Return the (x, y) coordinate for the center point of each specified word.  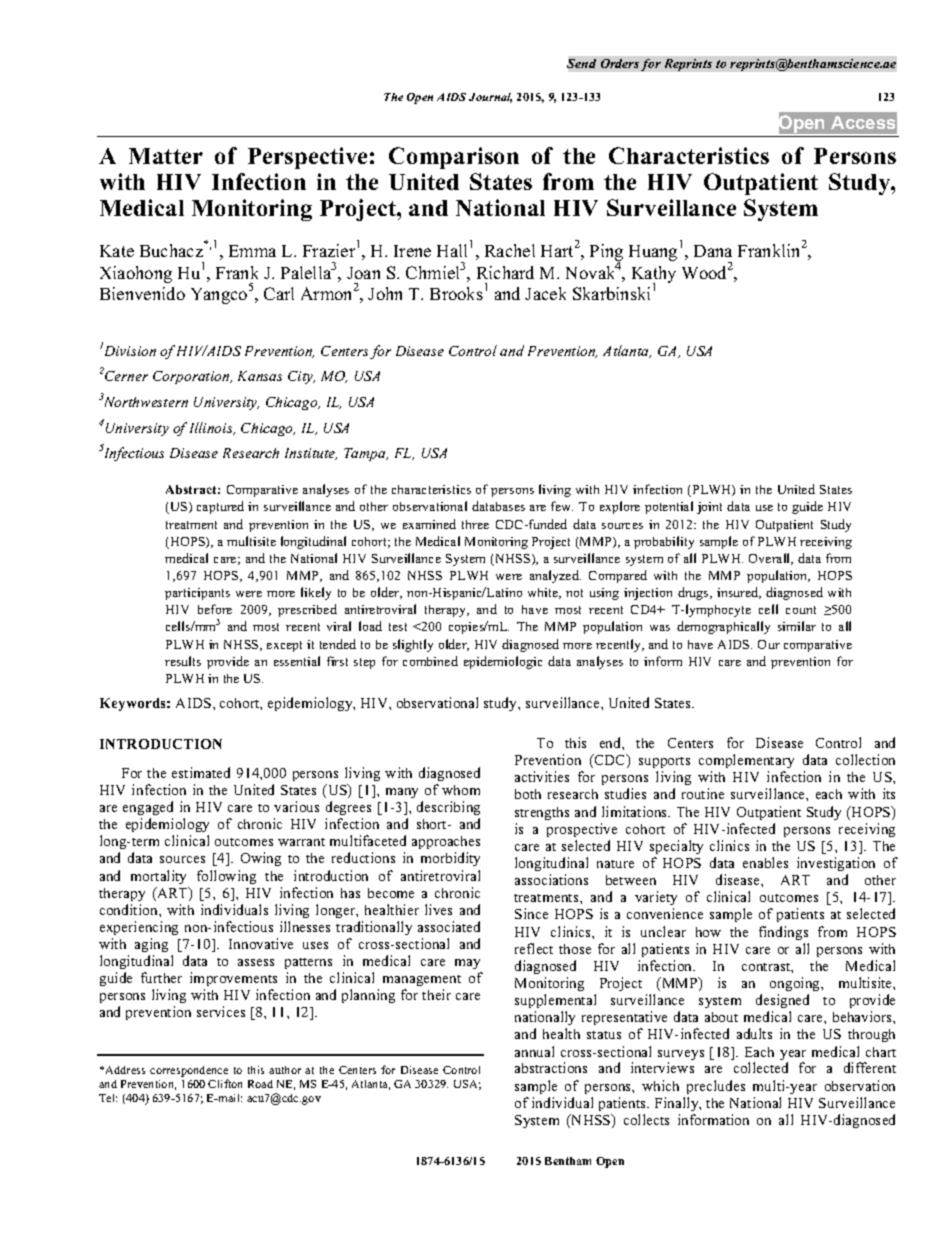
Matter (166, 156)
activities (542, 776)
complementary (746, 761)
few (562, 506)
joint (709, 508)
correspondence (189, 1071)
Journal (490, 98)
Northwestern (144, 401)
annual (534, 1051)
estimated (201, 772)
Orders (620, 63)
